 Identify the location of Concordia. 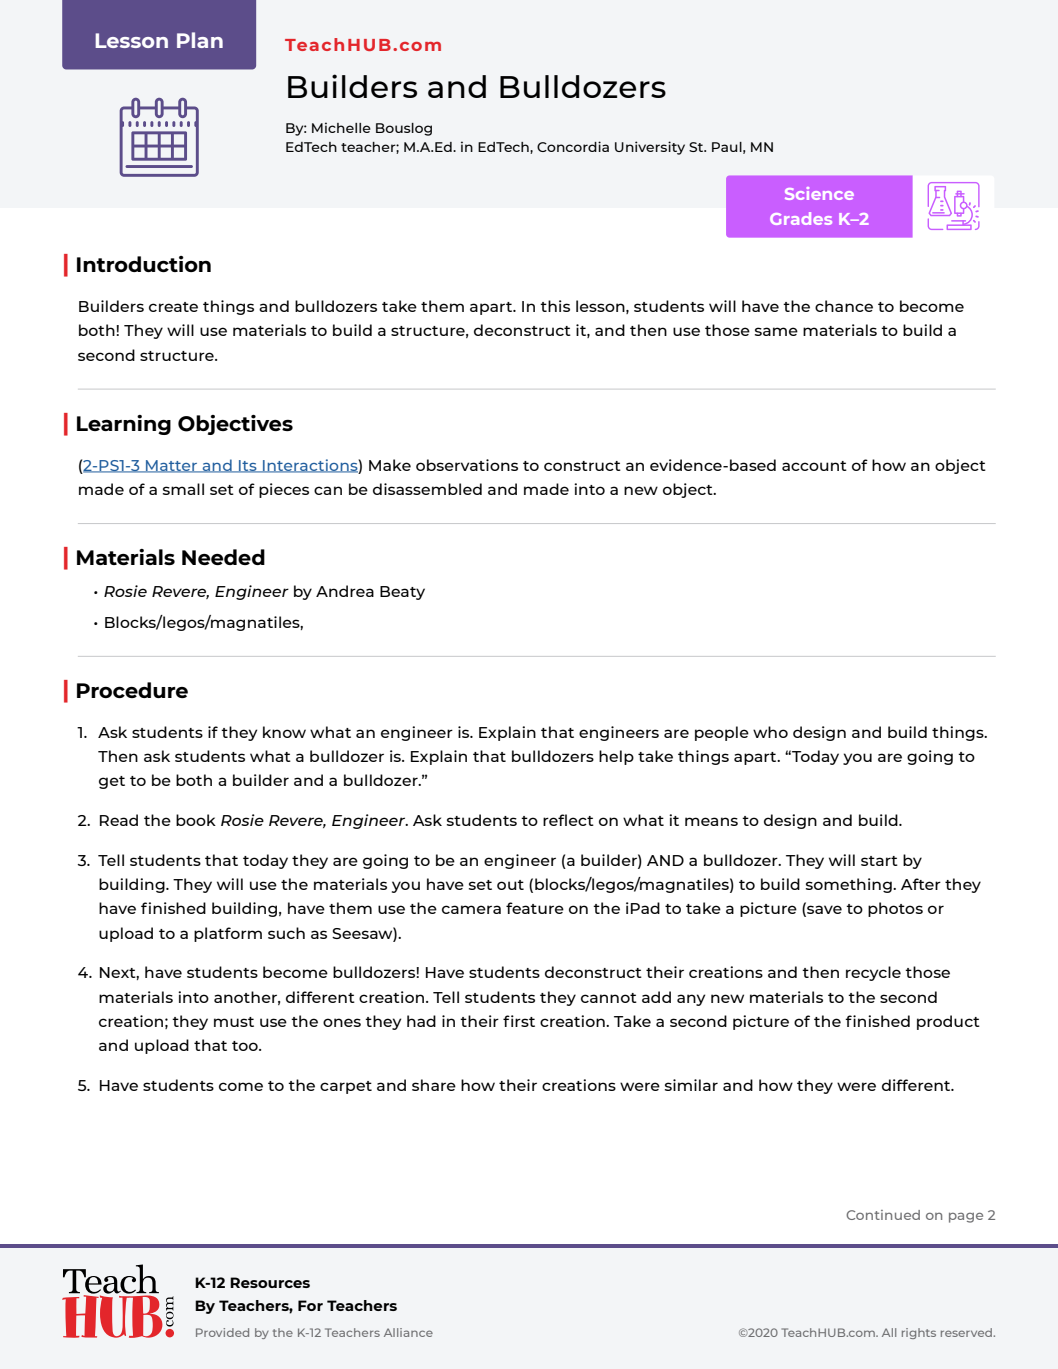
(573, 146).
